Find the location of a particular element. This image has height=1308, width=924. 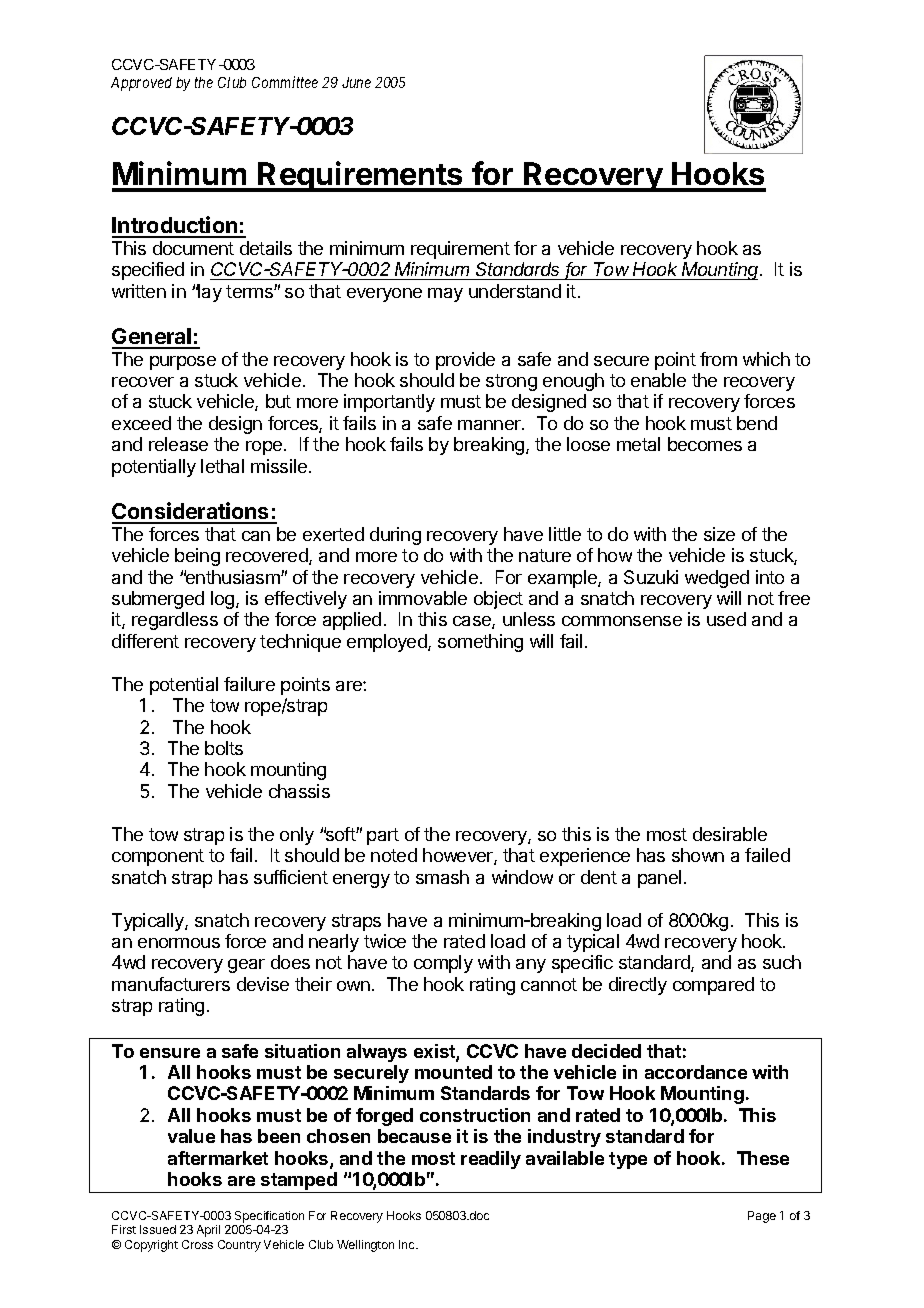

Approved is located at coordinates (141, 84).
